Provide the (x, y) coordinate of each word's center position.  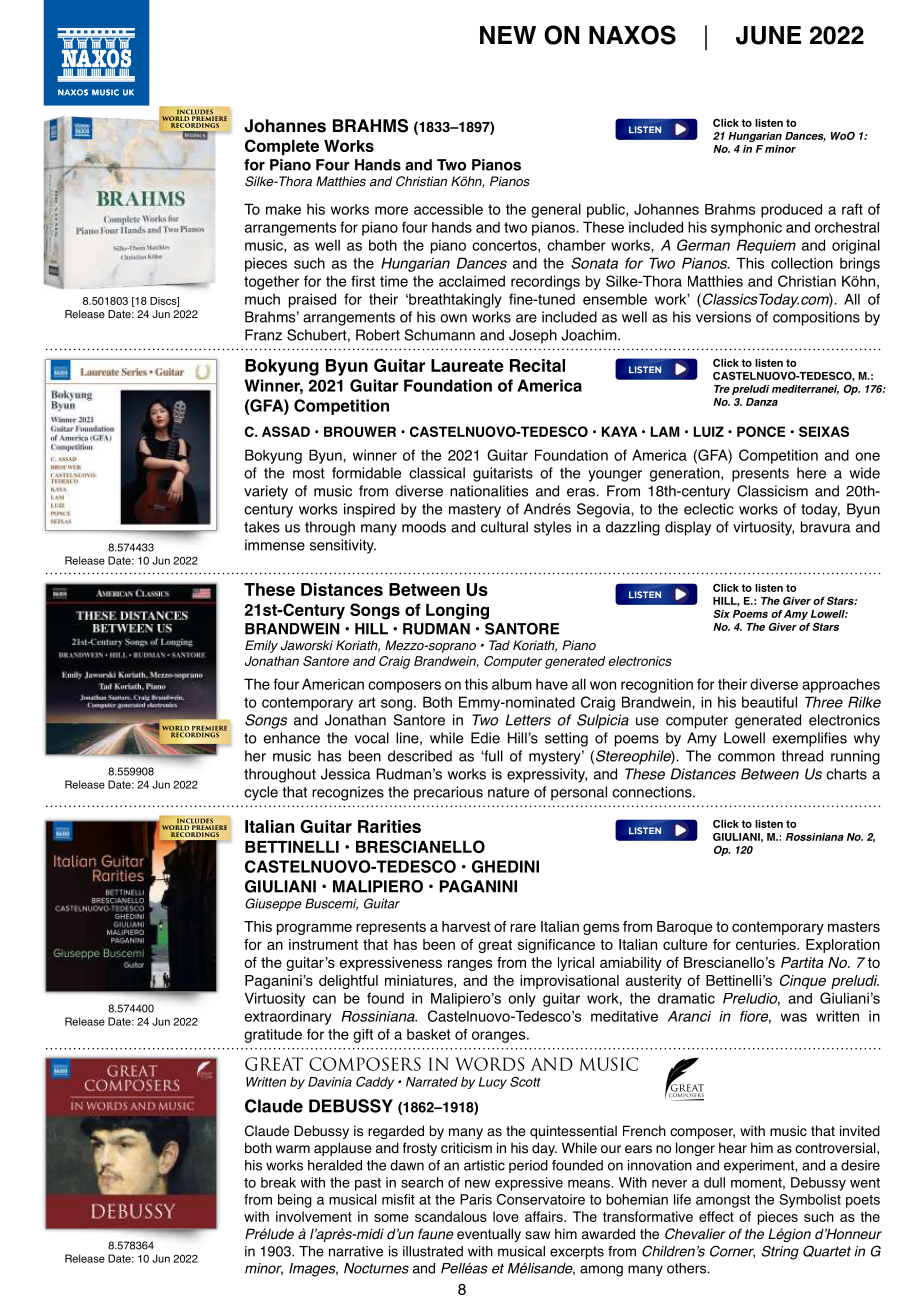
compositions (816, 318)
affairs (545, 1216)
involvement (314, 1216)
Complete (282, 147)
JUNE (768, 35)
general (556, 210)
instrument (323, 944)
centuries (767, 944)
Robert (378, 335)
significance (556, 946)
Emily (261, 646)
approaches (841, 685)
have (552, 684)
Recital (537, 365)
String (780, 1252)
